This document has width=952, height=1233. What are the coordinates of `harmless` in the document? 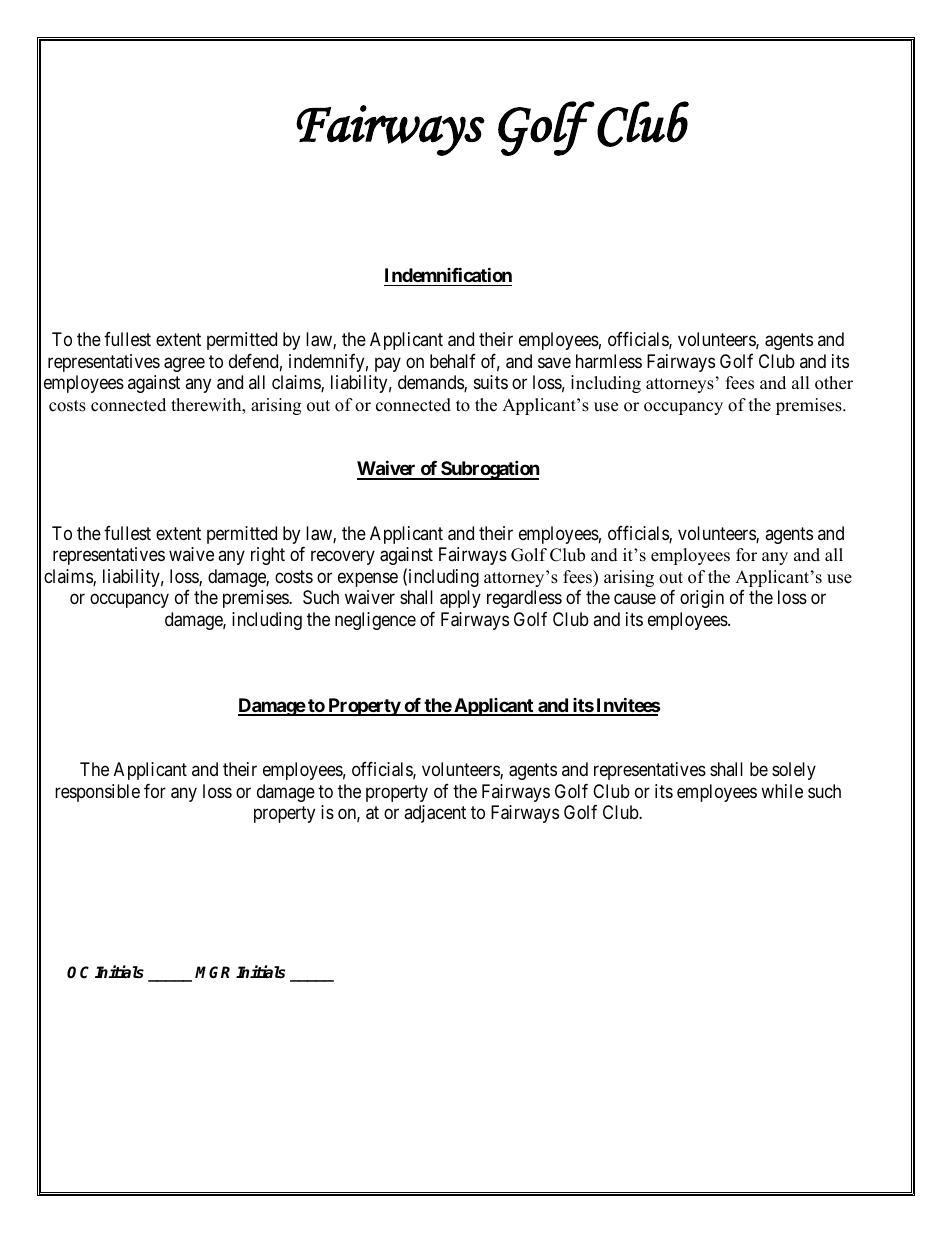 It's located at (609, 361).
